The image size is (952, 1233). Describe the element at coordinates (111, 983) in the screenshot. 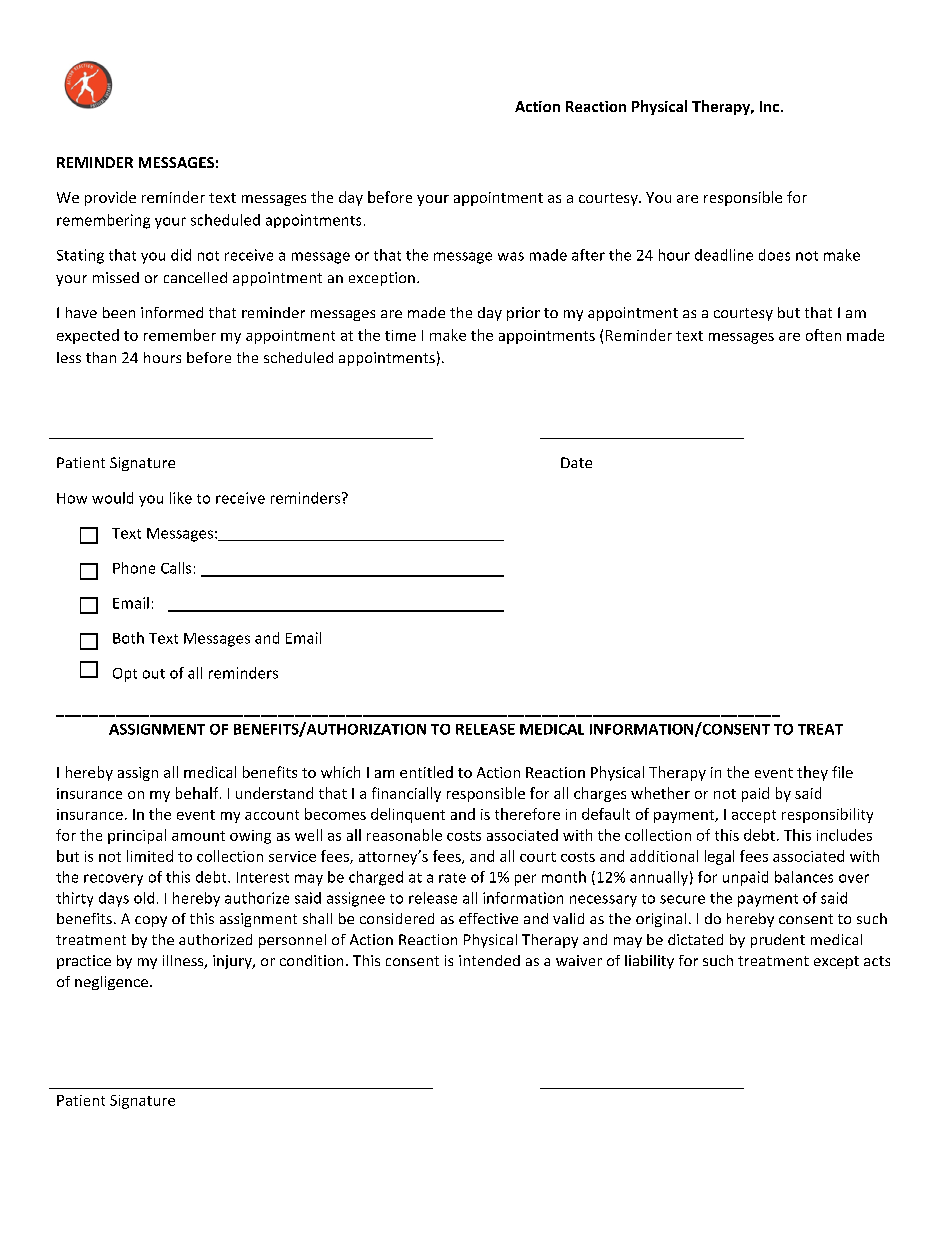

I see `negligence` at that location.
